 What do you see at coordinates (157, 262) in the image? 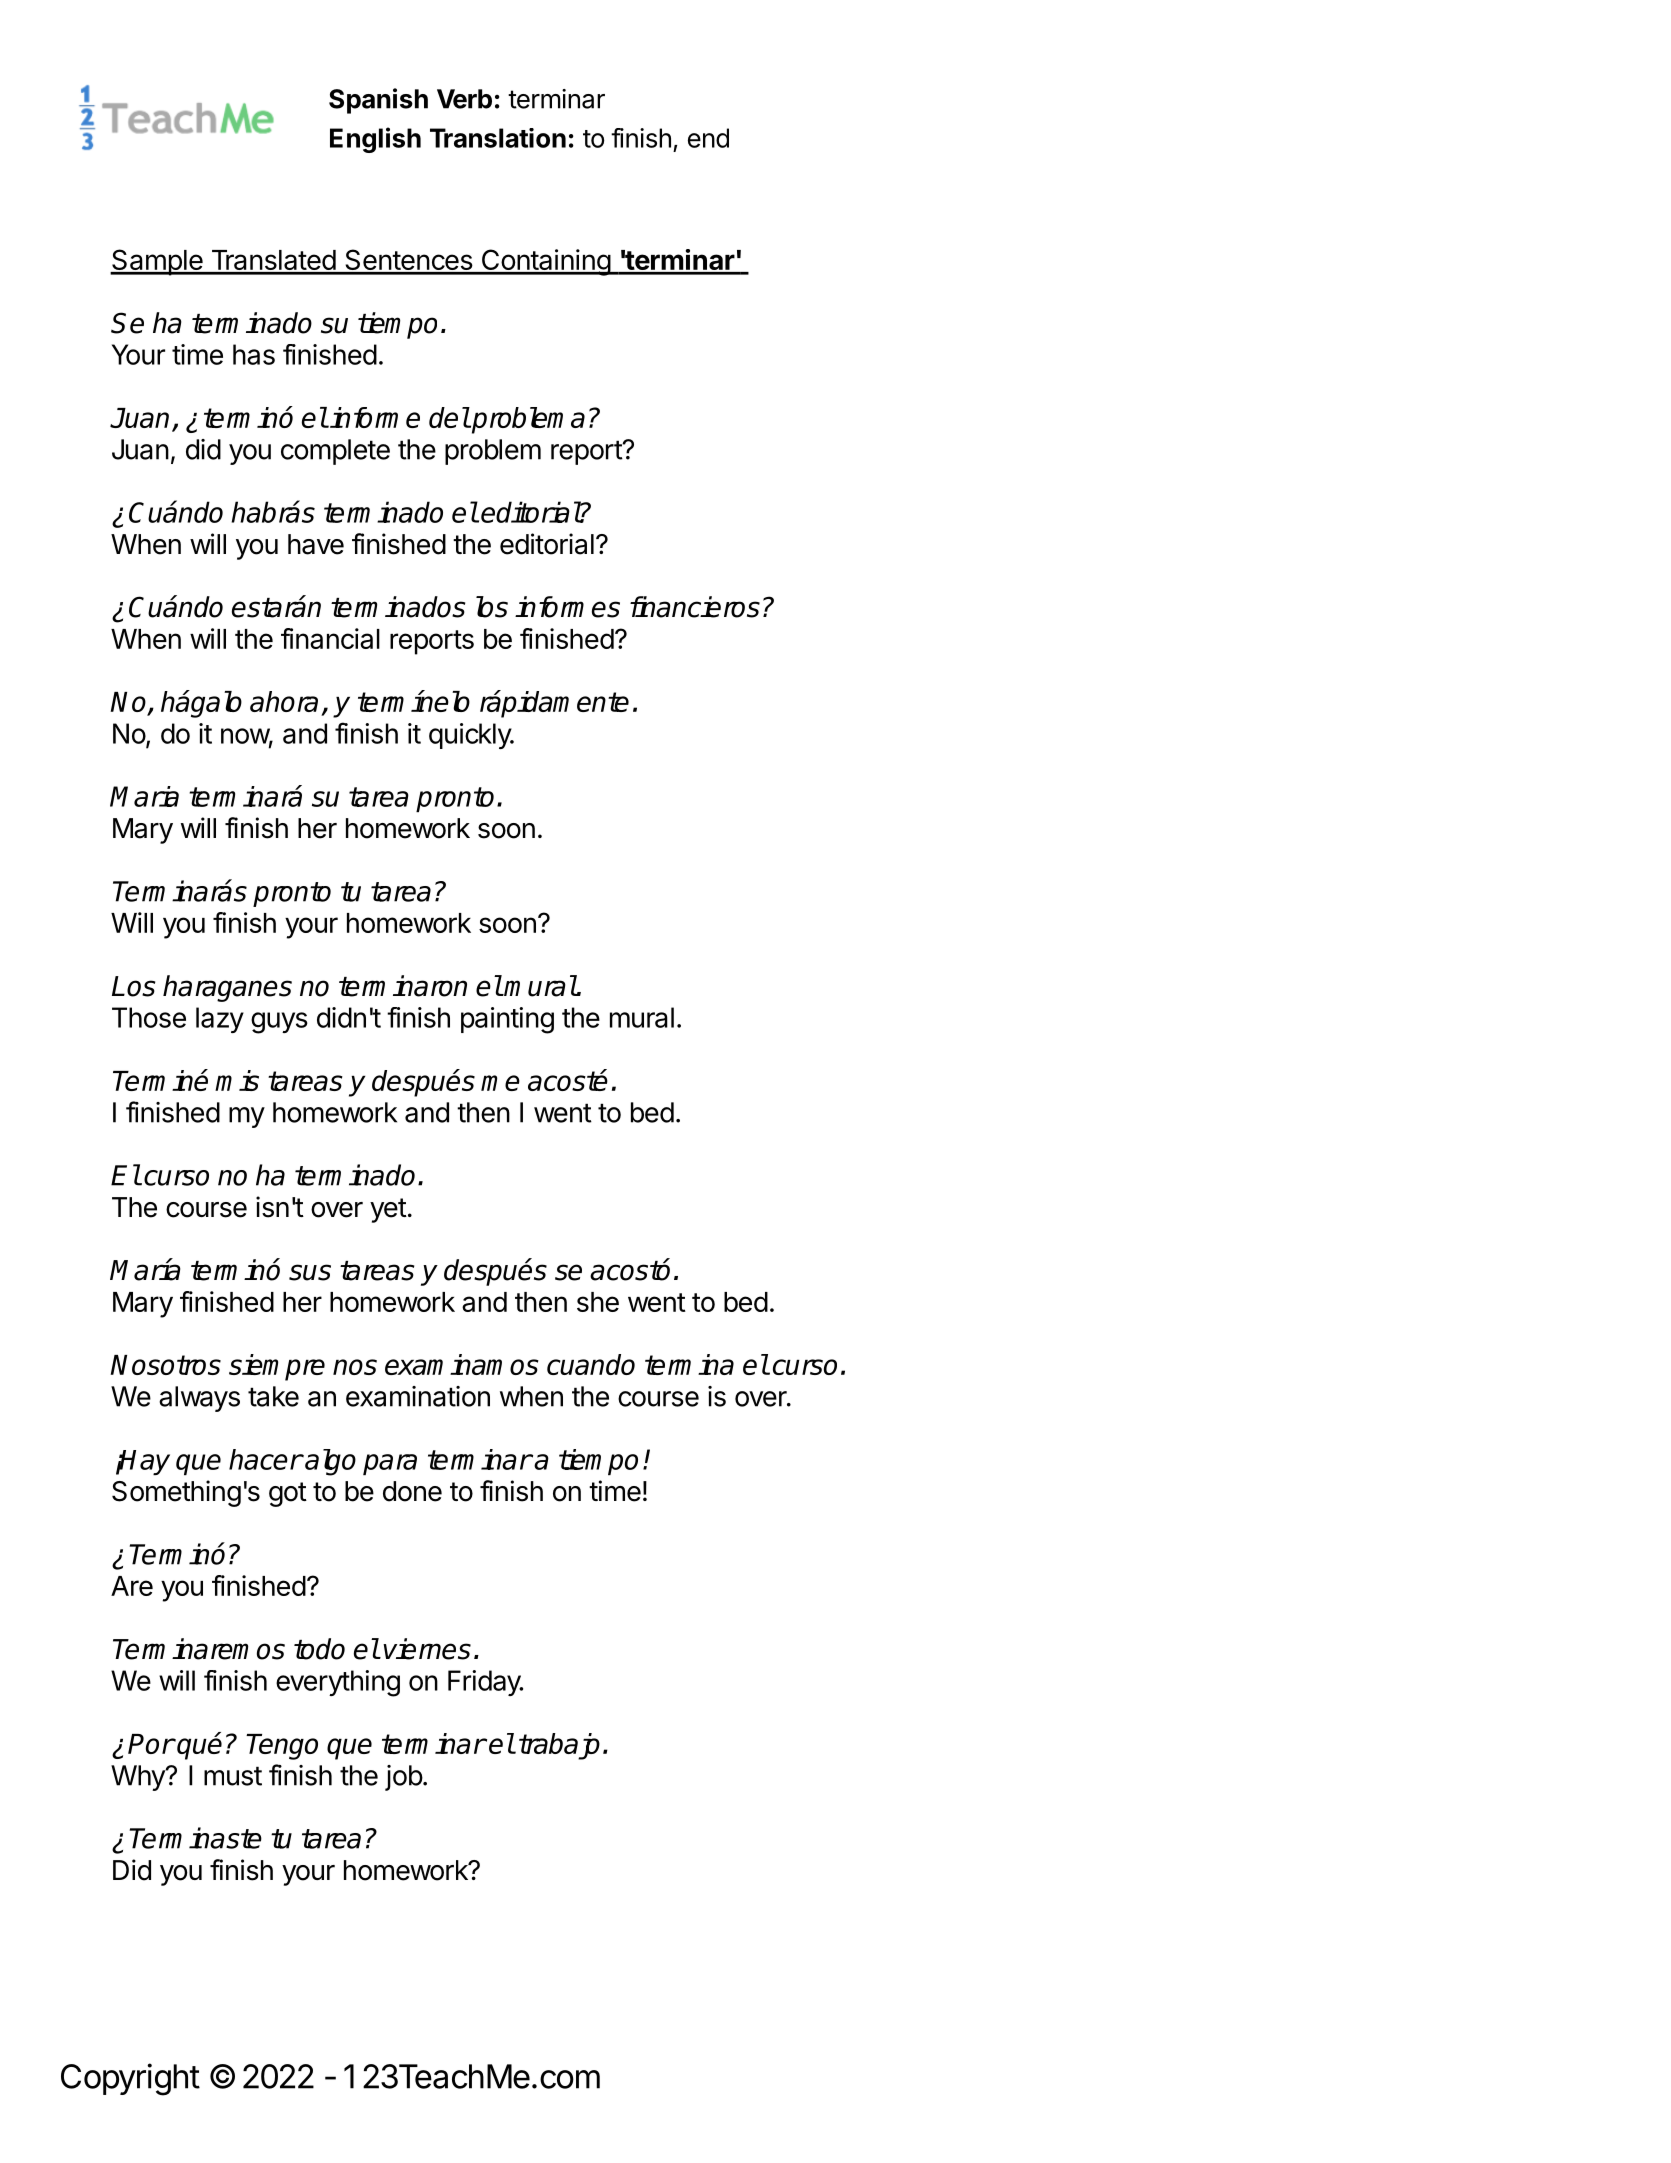
I see `Sample` at bounding box center [157, 262].
